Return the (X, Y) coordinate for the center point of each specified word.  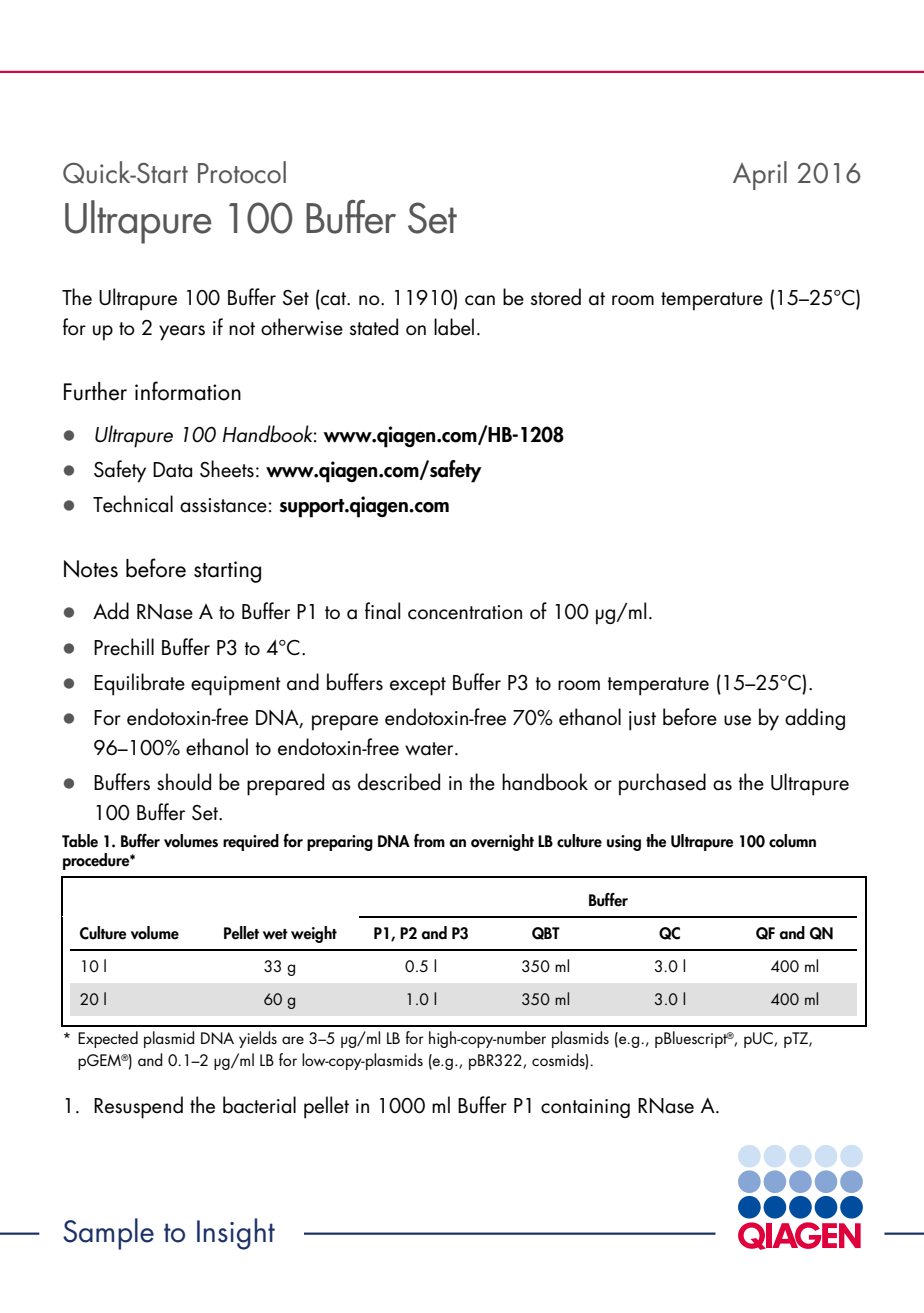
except (418, 686)
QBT (546, 933)
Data (172, 470)
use (737, 720)
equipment (236, 686)
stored (556, 297)
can (480, 300)
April (760, 175)
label (454, 327)
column (792, 841)
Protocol (242, 172)
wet (275, 934)
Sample (108, 1234)
